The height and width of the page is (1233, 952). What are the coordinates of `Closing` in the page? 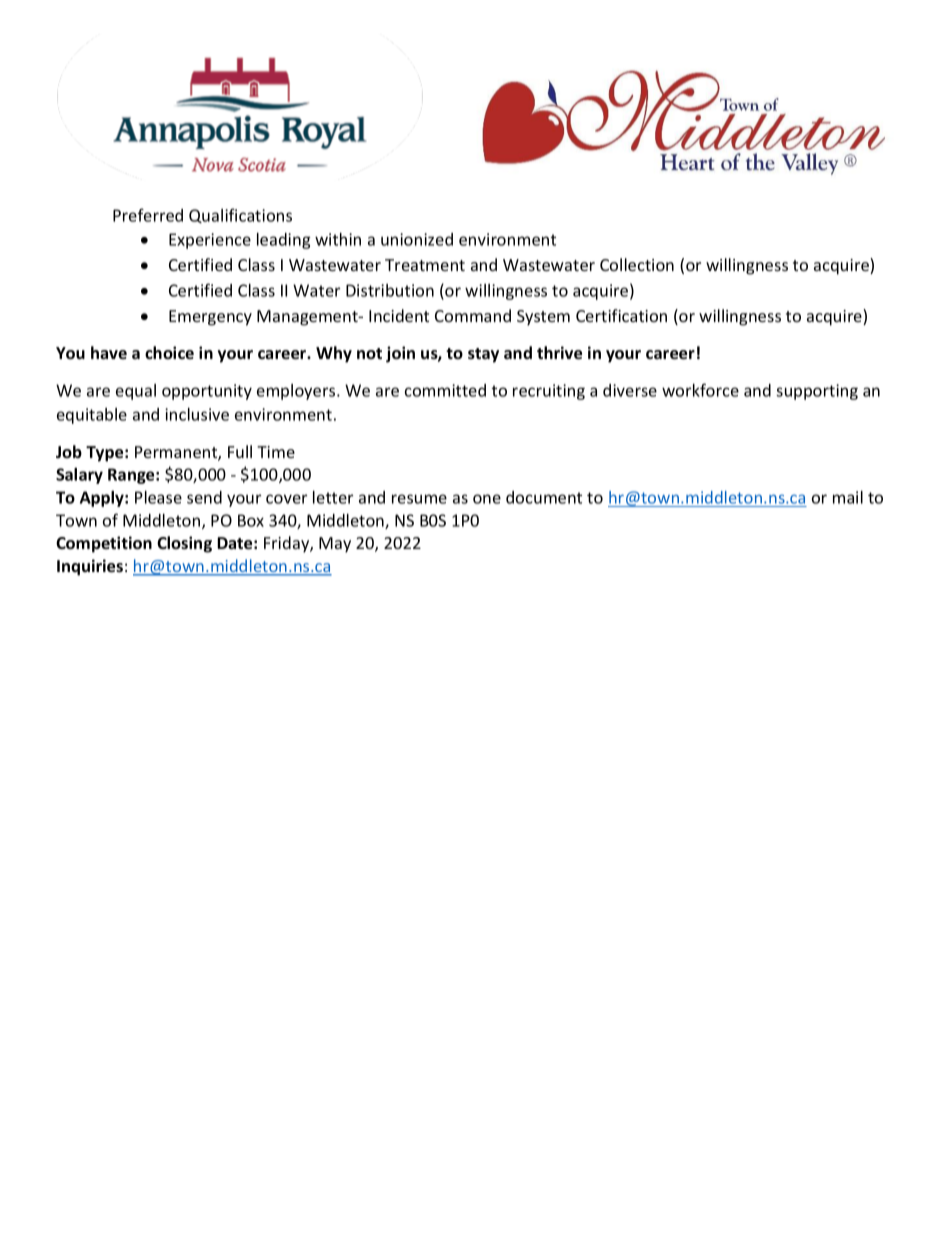 It's located at (184, 544).
